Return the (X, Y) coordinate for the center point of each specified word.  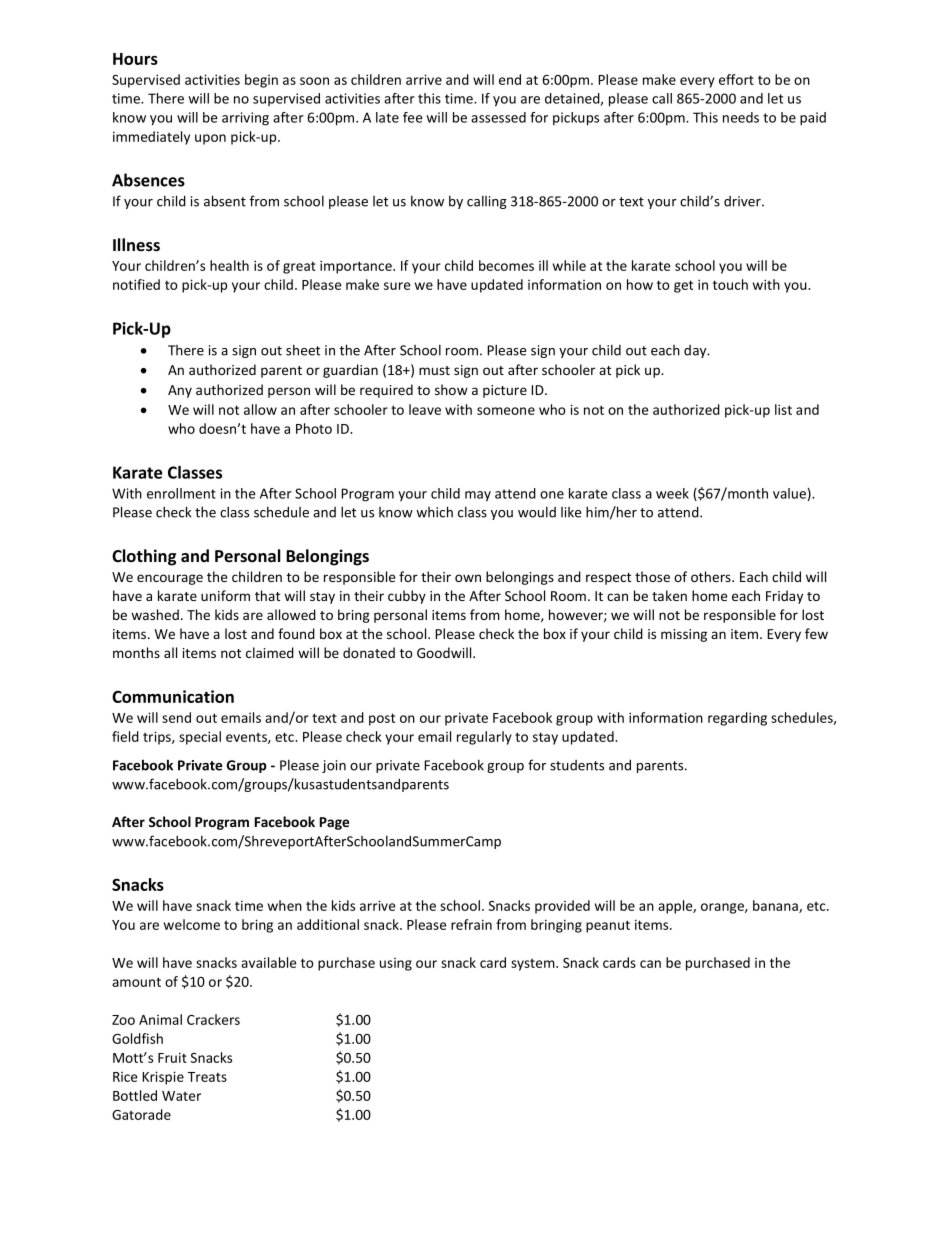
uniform (225, 595)
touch (730, 284)
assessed (498, 117)
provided (562, 907)
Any (180, 391)
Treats (207, 1077)
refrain (471, 924)
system (534, 965)
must (434, 370)
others (712, 576)
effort (736, 79)
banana (776, 906)
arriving (245, 119)
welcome (192, 924)
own (468, 578)
